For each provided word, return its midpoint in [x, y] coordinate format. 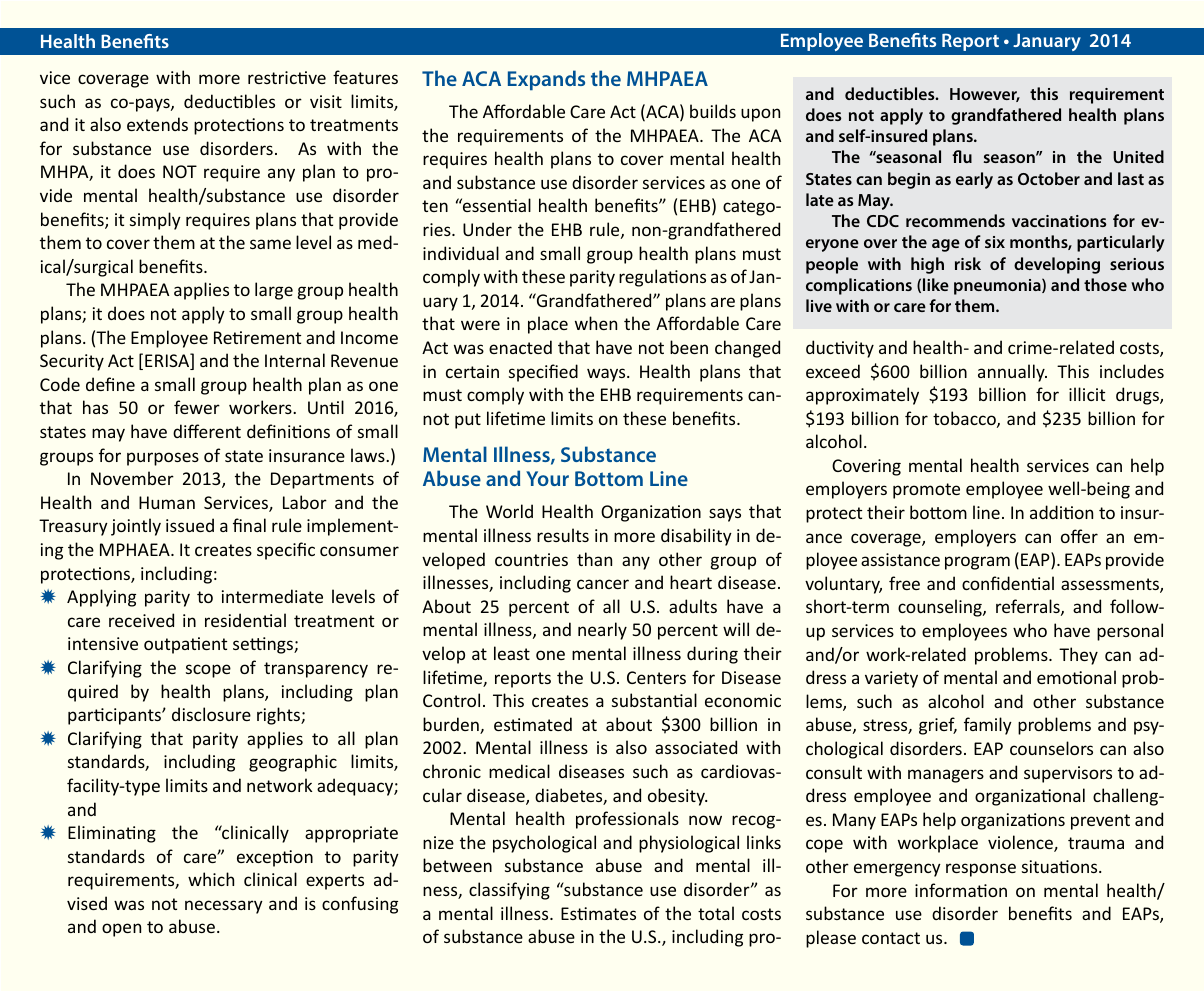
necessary [224, 907]
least [512, 653]
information [961, 890]
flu [962, 156]
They [1078, 656]
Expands [546, 80]
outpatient [185, 645]
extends [157, 124]
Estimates [598, 913]
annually [1012, 373]
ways [607, 375]
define [110, 384]
